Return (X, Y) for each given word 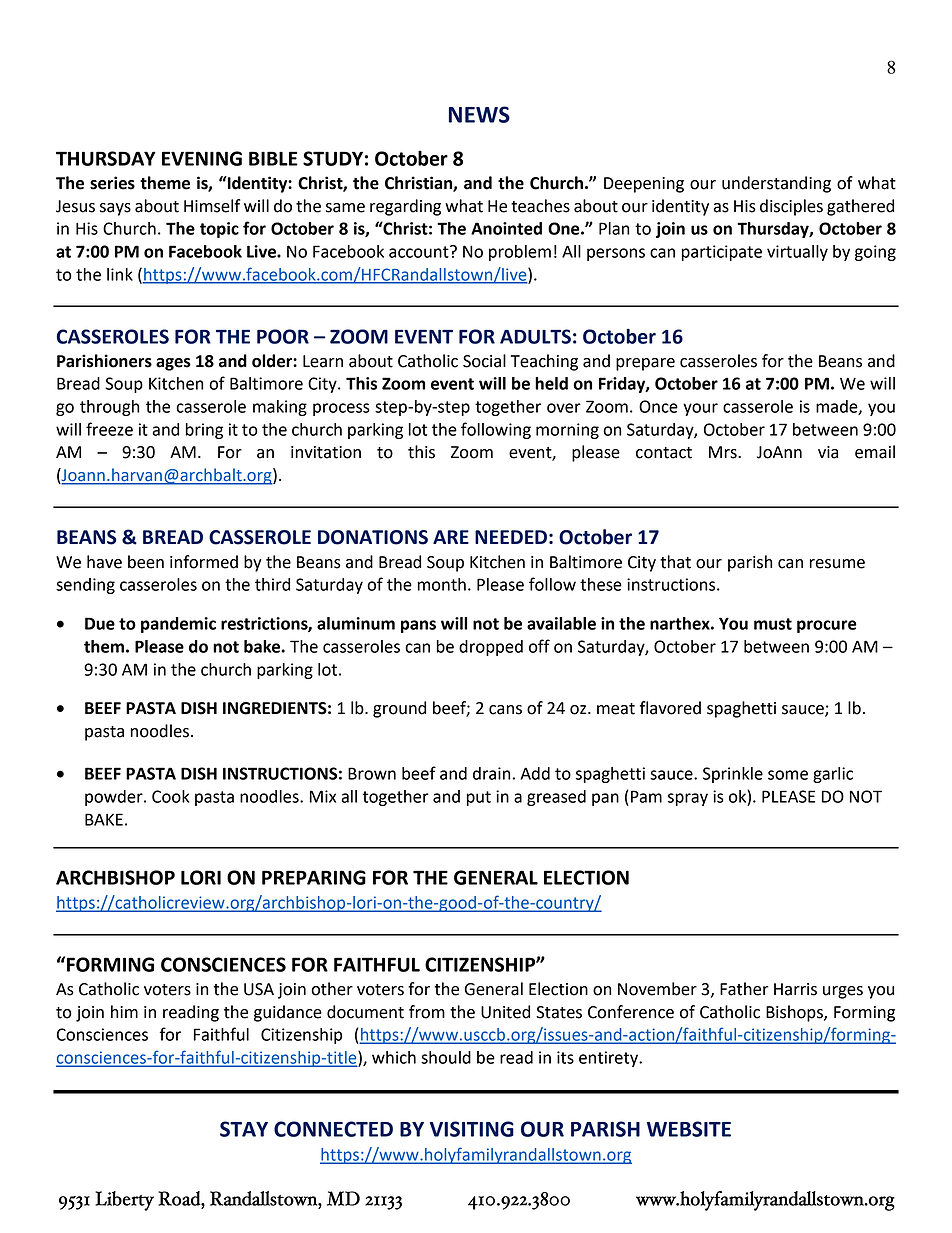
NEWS (479, 114)
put (479, 798)
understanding (776, 184)
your (700, 409)
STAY (244, 1129)
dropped (491, 648)
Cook (171, 796)
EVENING (202, 158)
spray (688, 799)
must (773, 624)
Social (484, 361)
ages (173, 364)
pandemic (178, 625)
